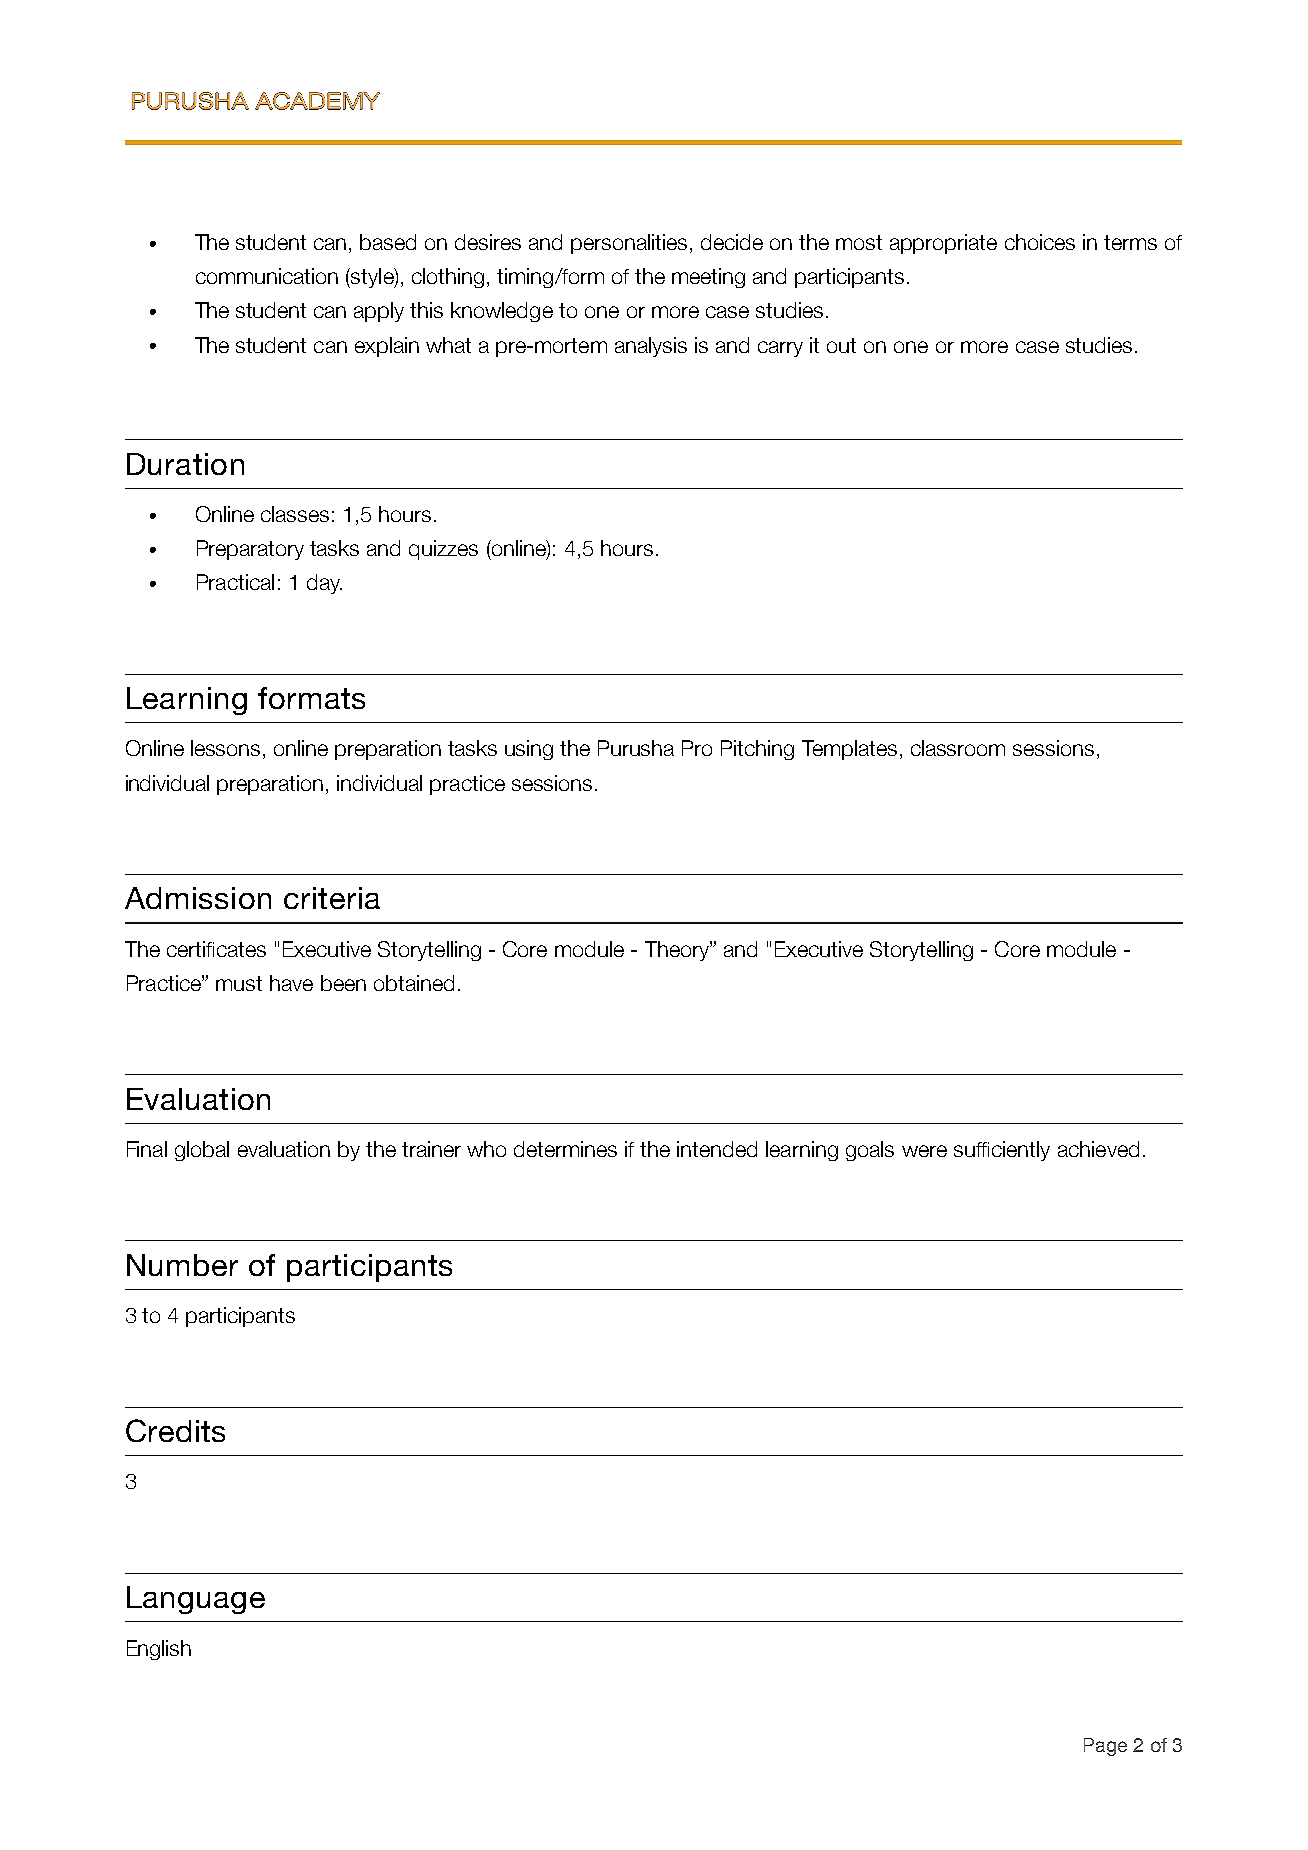 The width and height of the screenshot is (1308, 1850). What do you see at coordinates (267, 276) in the screenshot?
I see `communication` at bounding box center [267, 276].
